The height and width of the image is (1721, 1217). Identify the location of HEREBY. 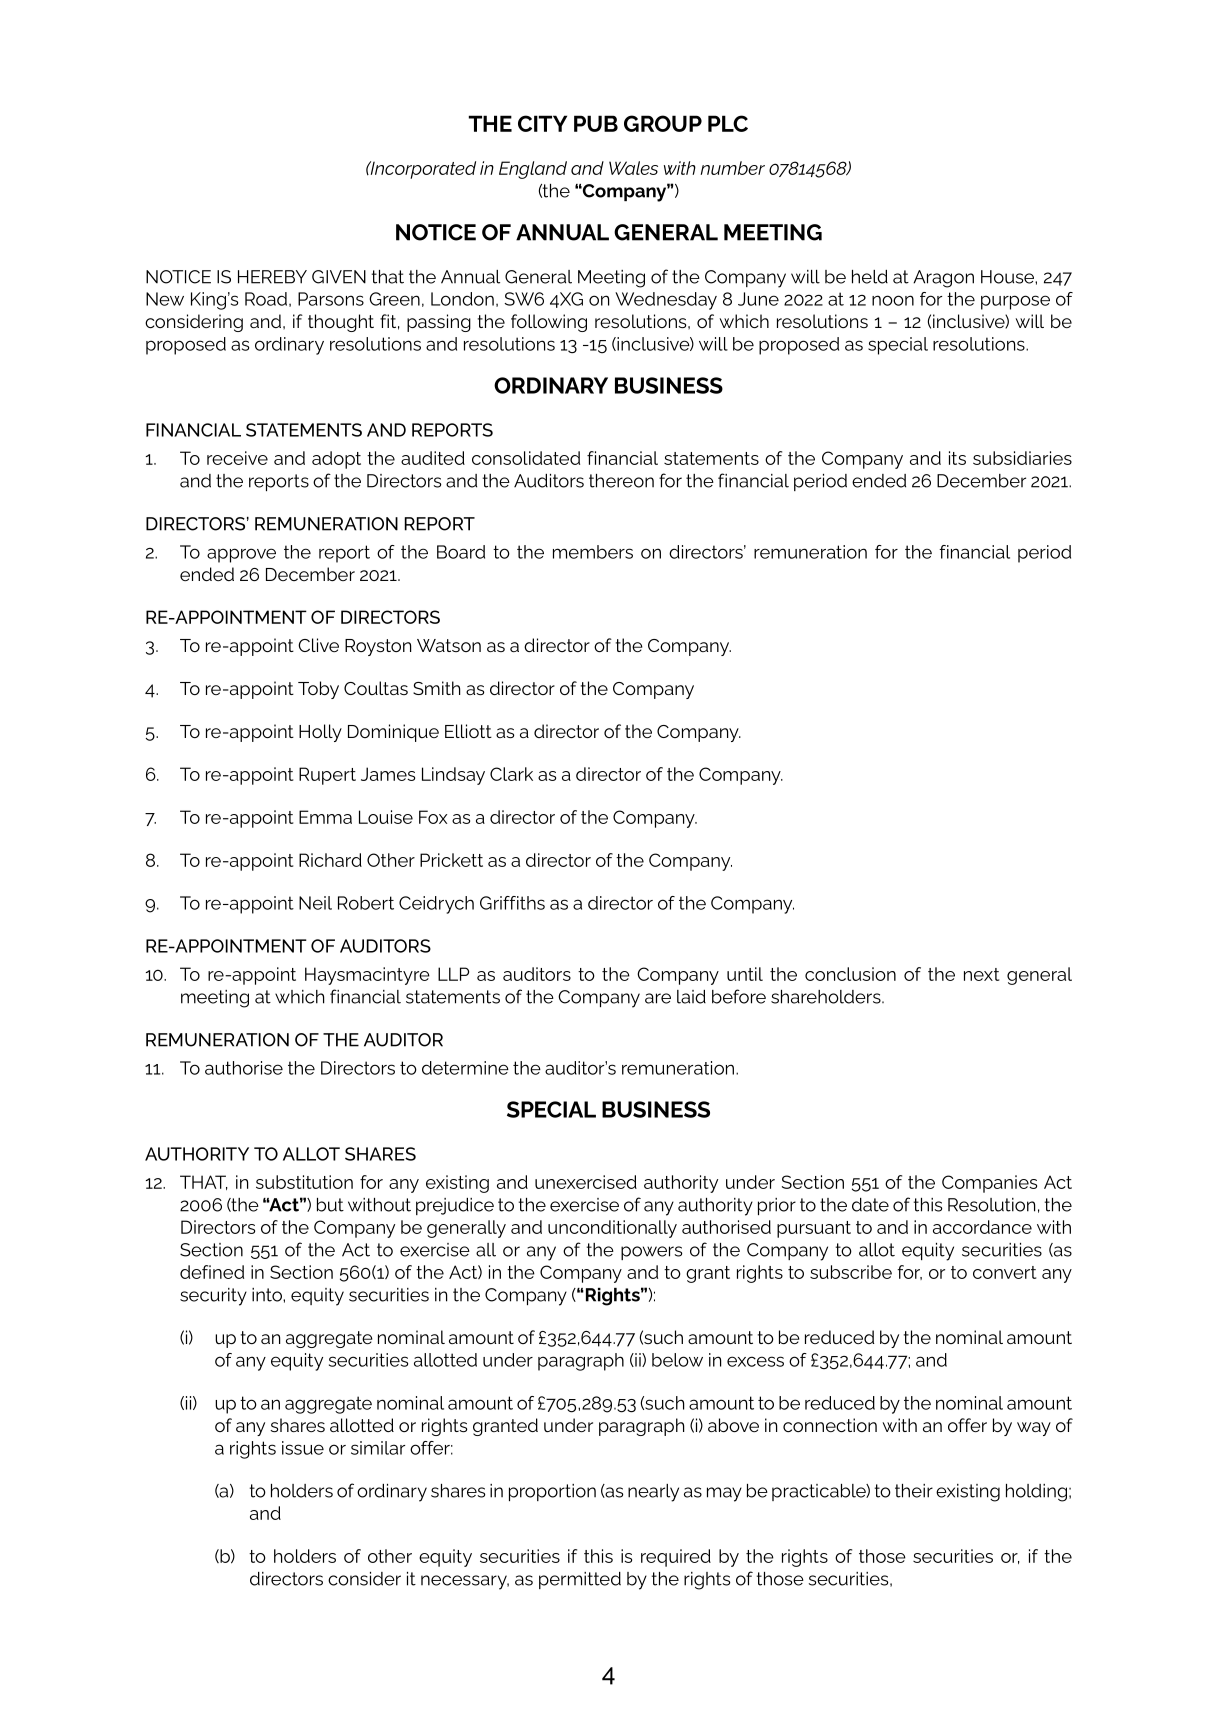
(272, 277).
